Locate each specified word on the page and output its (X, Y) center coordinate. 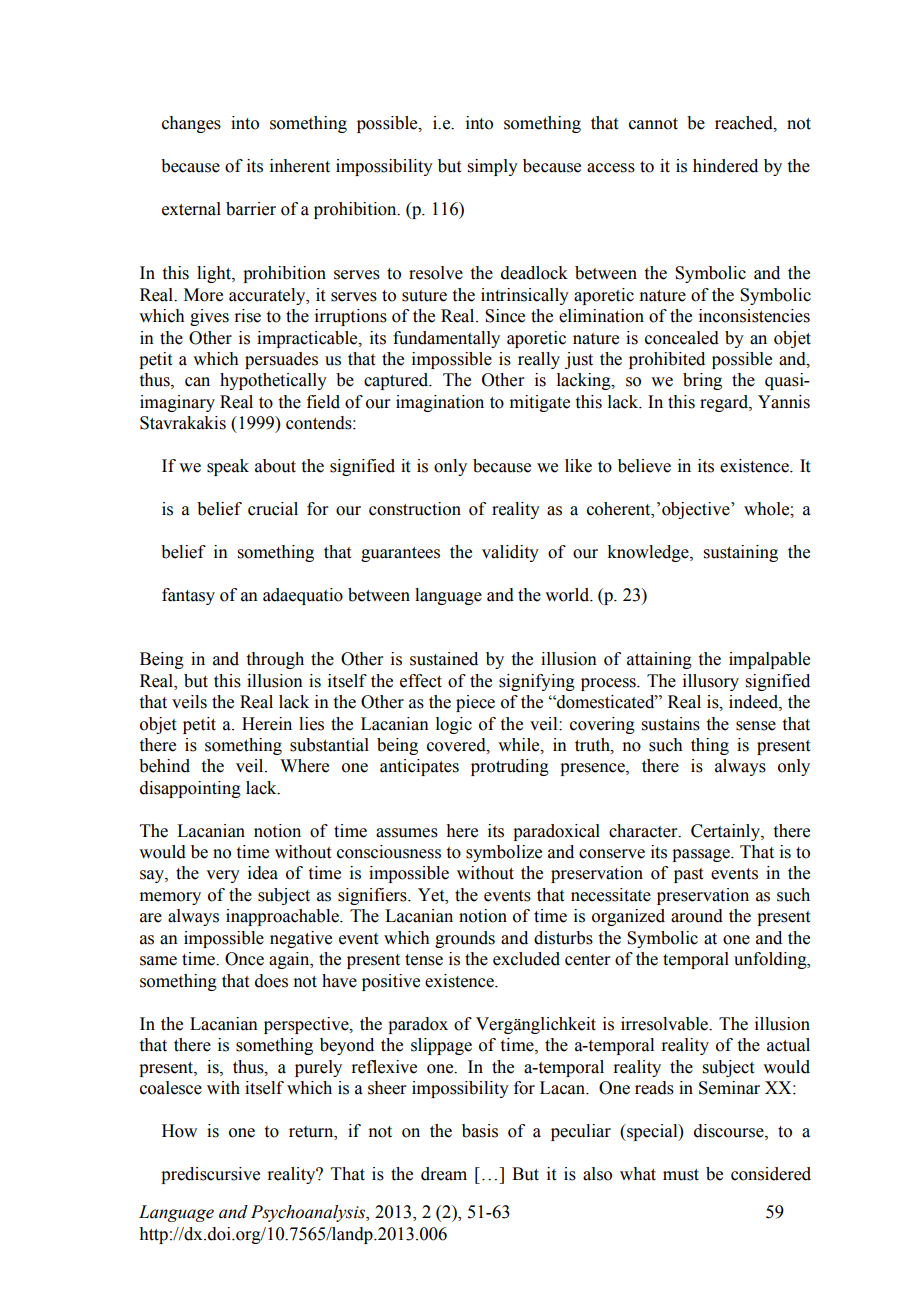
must (681, 1175)
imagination (440, 403)
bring (702, 381)
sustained (444, 659)
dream (444, 1174)
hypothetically (273, 381)
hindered (725, 166)
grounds (465, 939)
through (275, 660)
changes (191, 124)
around (697, 916)
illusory (711, 682)
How (179, 1131)
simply (493, 167)
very (223, 876)
